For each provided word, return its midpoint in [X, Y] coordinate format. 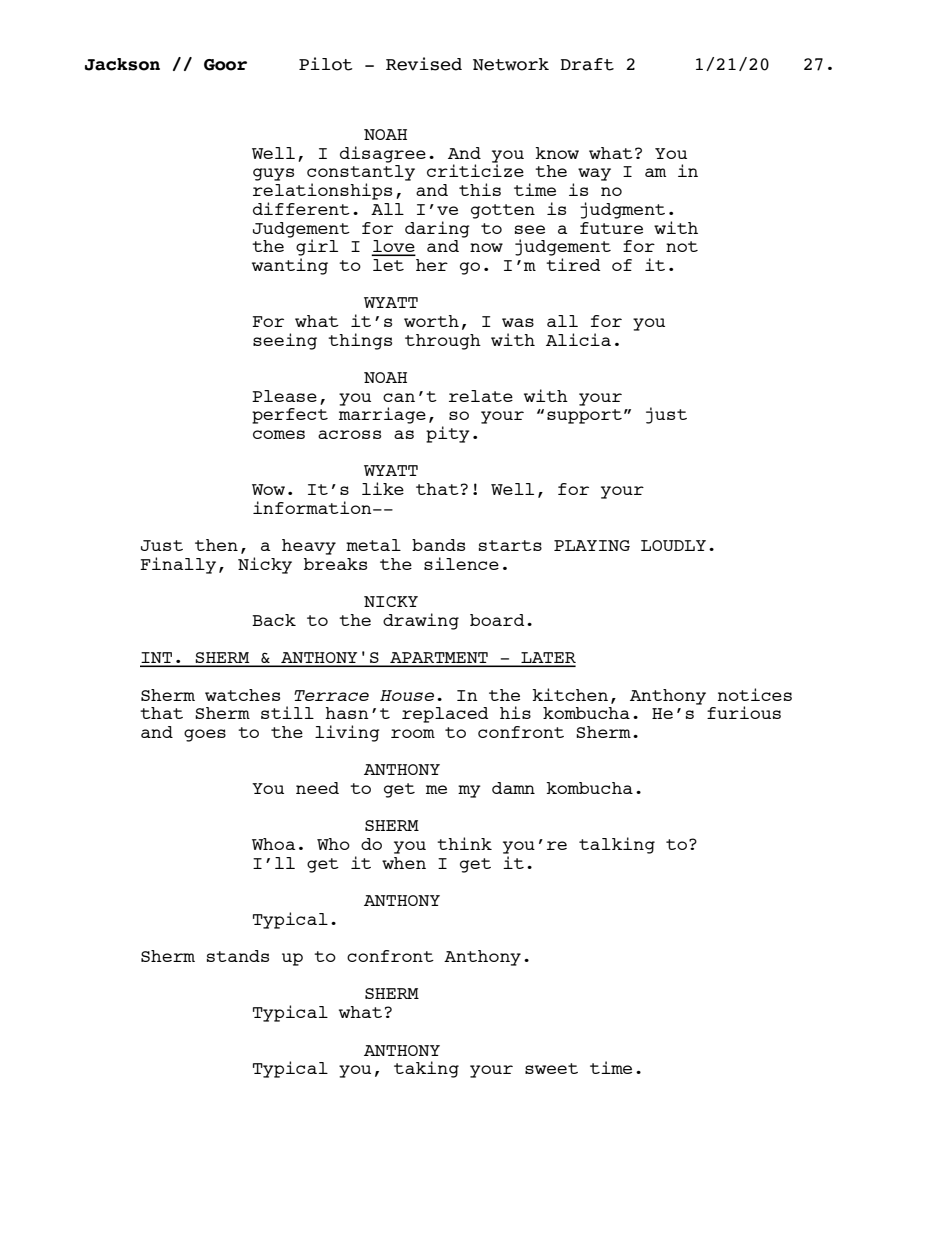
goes [205, 735]
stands [238, 956]
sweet [551, 1068]
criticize [475, 169]
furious [744, 712]
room [413, 733]
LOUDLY [673, 545]
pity [448, 434]
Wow [268, 489]
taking [426, 1069]
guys [273, 174]
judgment [622, 210]
